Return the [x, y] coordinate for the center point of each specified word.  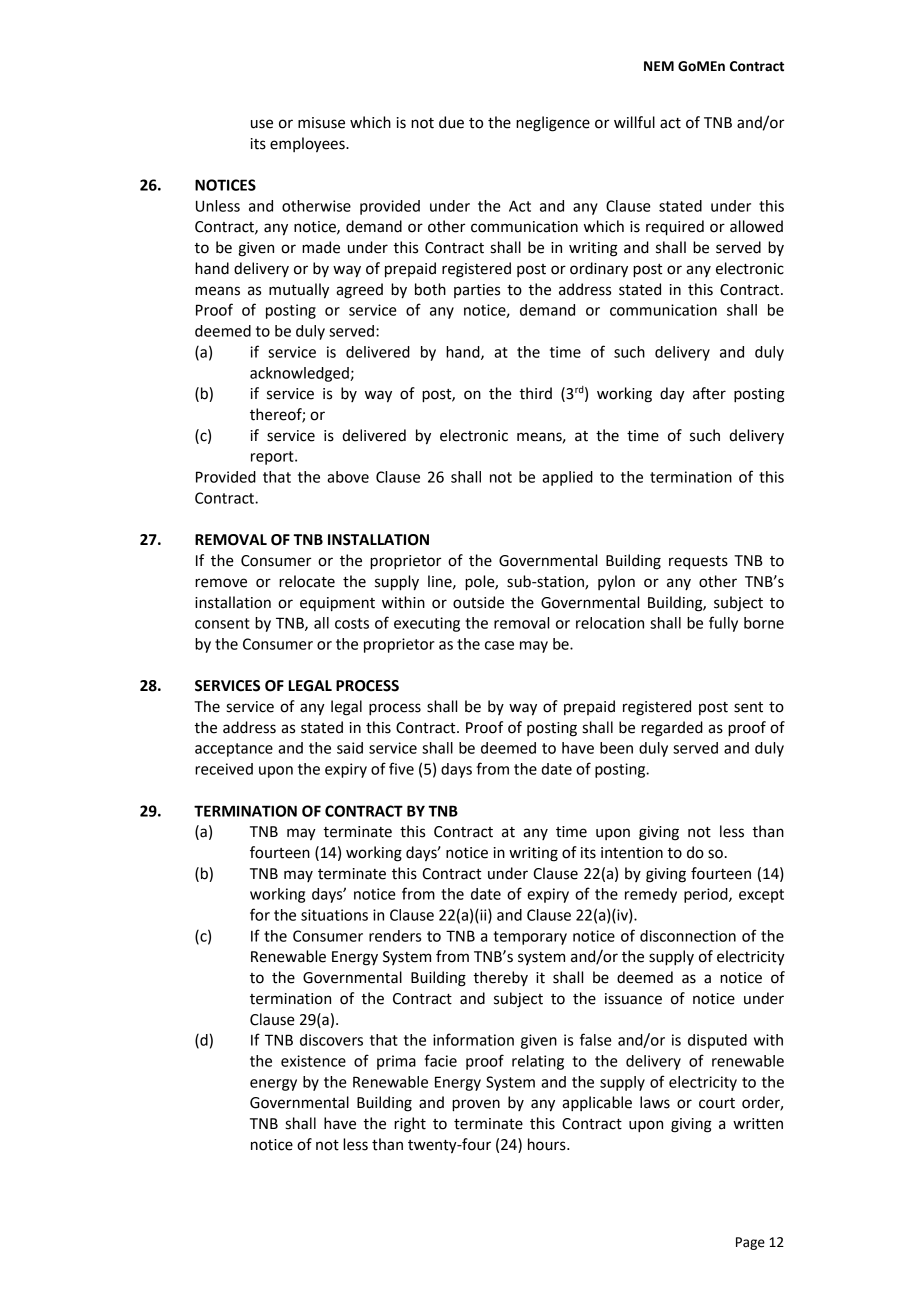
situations [334, 915]
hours [548, 1144]
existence [313, 1061]
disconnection [688, 936]
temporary [530, 938]
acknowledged [300, 374]
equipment [337, 604]
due [451, 122]
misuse [321, 123]
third [535, 393]
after [709, 393]
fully [723, 624]
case [499, 645]
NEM [659, 66]
